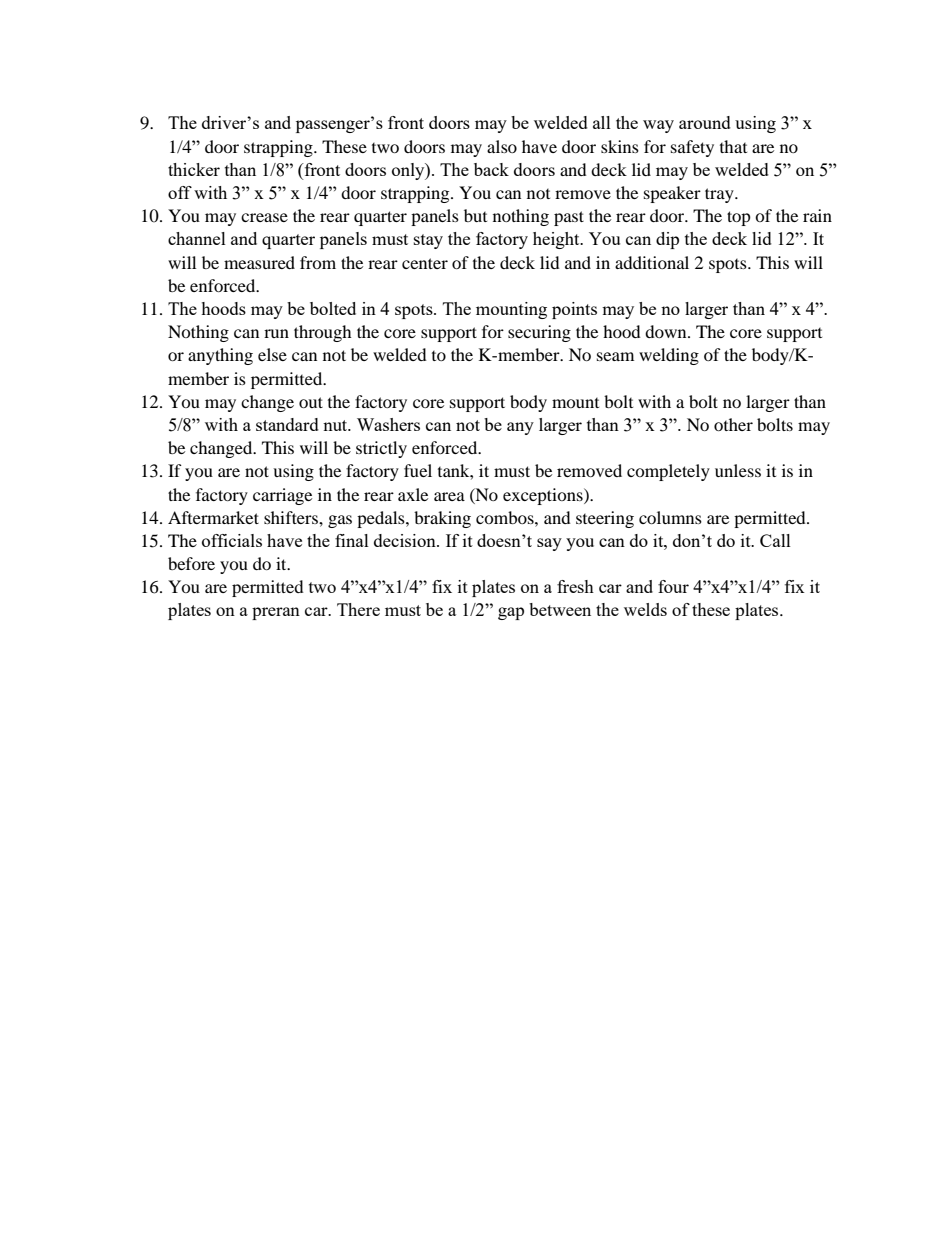  What do you see at coordinates (733, 146) in the image?
I see `that` at bounding box center [733, 146].
